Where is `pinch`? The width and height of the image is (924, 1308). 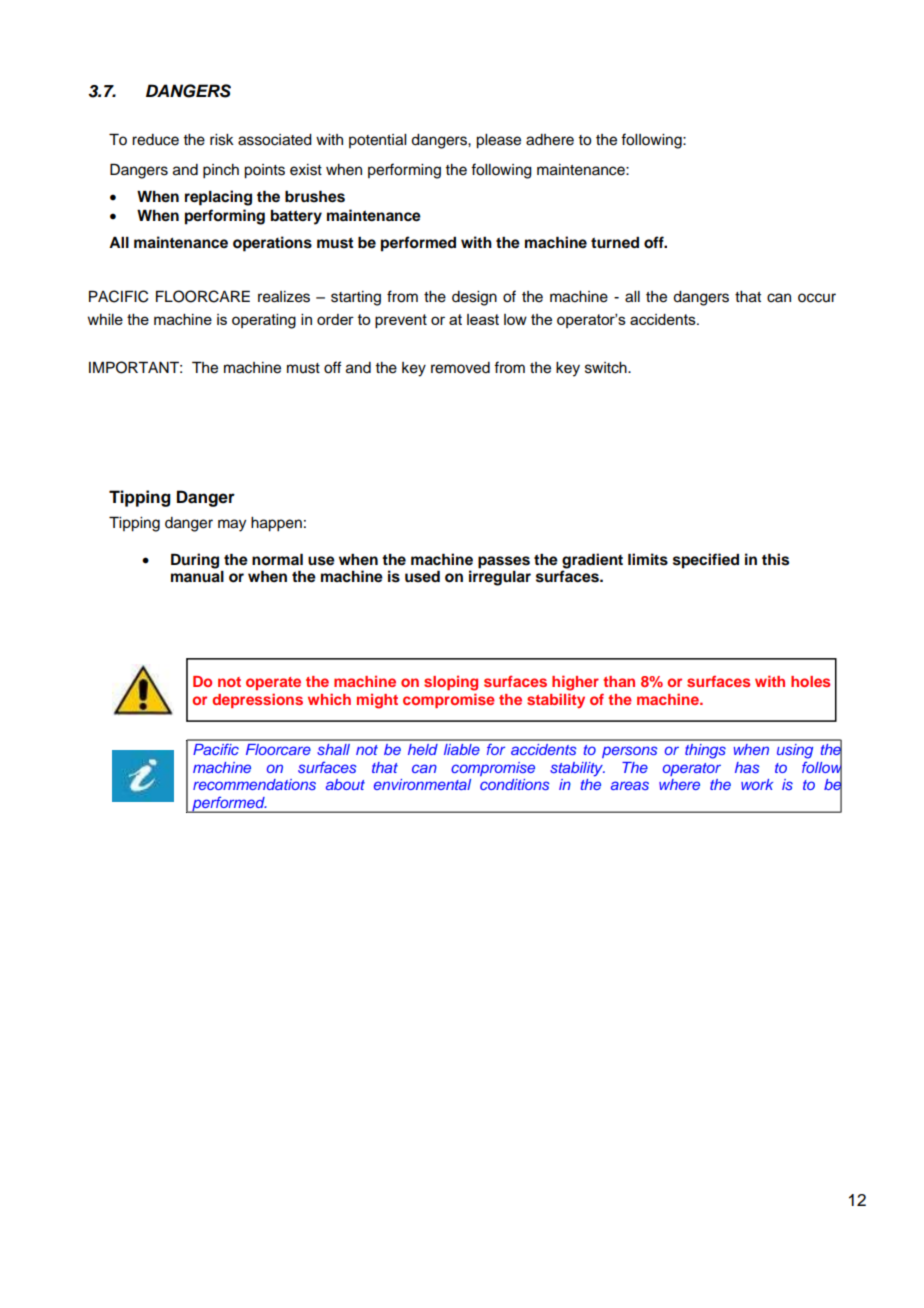 pinch is located at coordinates (221, 171).
